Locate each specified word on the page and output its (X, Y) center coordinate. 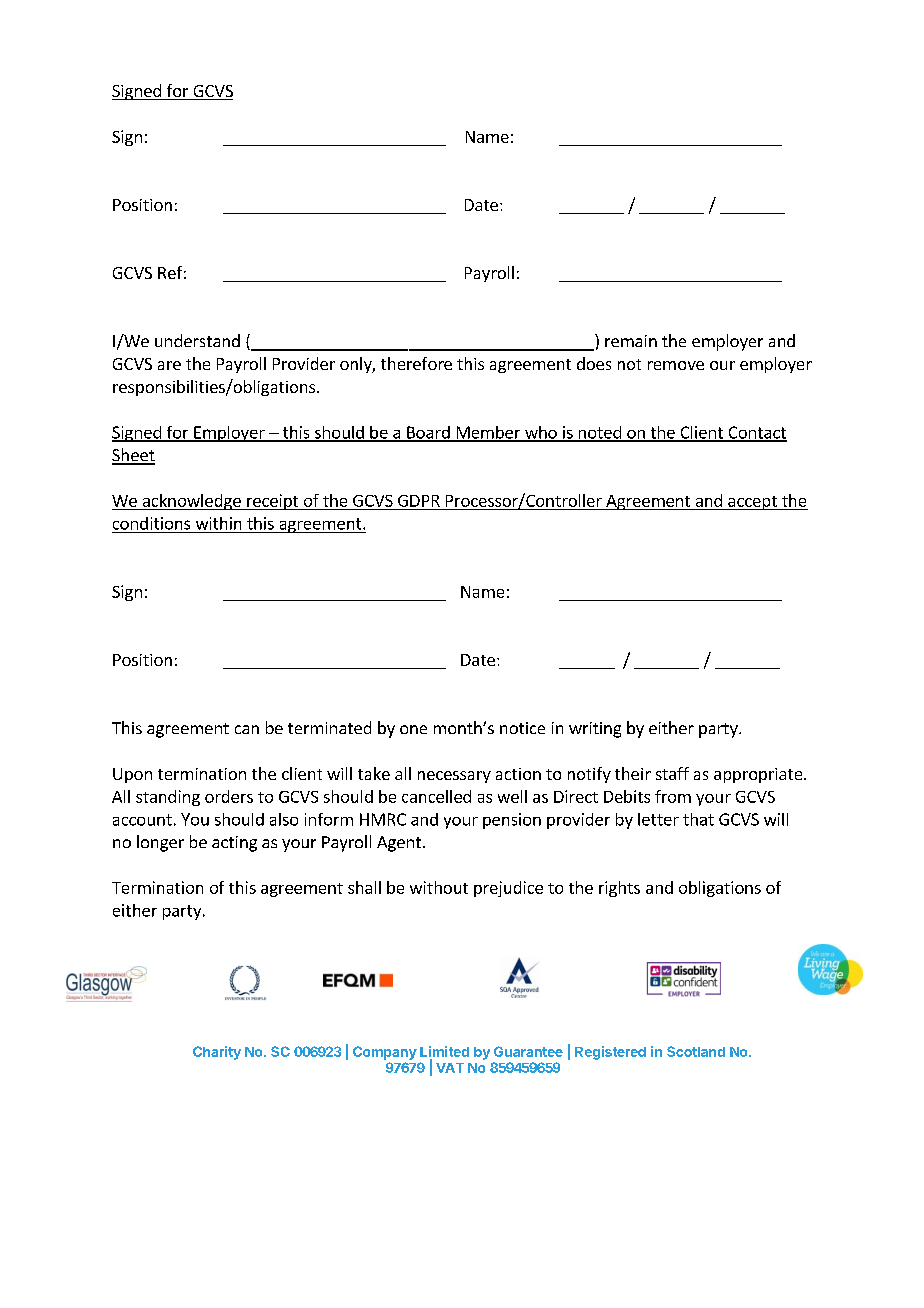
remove (676, 365)
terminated (329, 727)
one (413, 729)
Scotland (696, 1051)
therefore (416, 363)
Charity (217, 1053)
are (169, 365)
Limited (444, 1051)
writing (595, 730)
